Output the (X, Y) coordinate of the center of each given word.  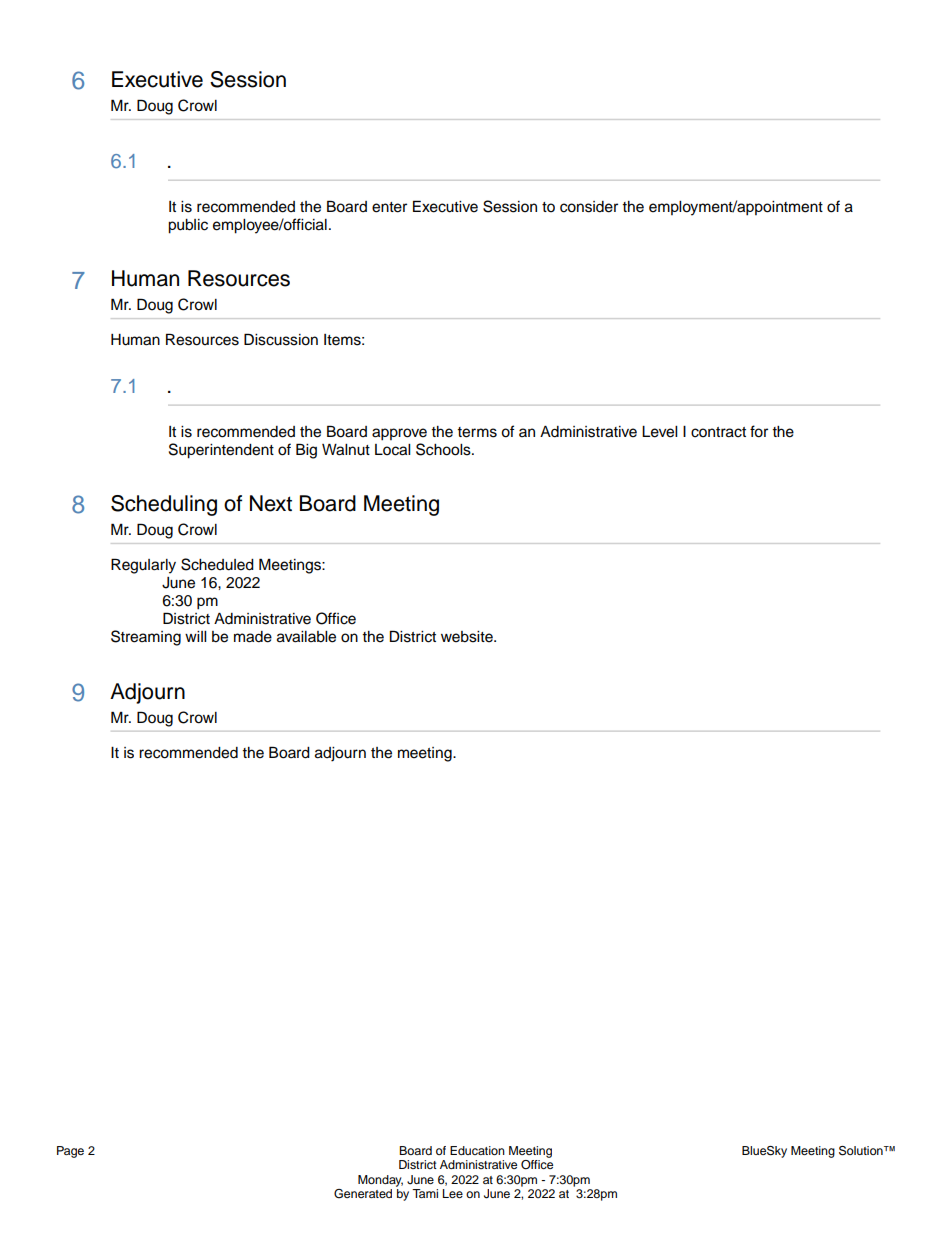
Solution (862, 1151)
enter (389, 207)
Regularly (143, 566)
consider (589, 207)
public (188, 226)
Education (477, 1150)
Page (70, 1152)
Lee (453, 1193)
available (306, 637)
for (759, 431)
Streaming (146, 638)
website (468, 637)
